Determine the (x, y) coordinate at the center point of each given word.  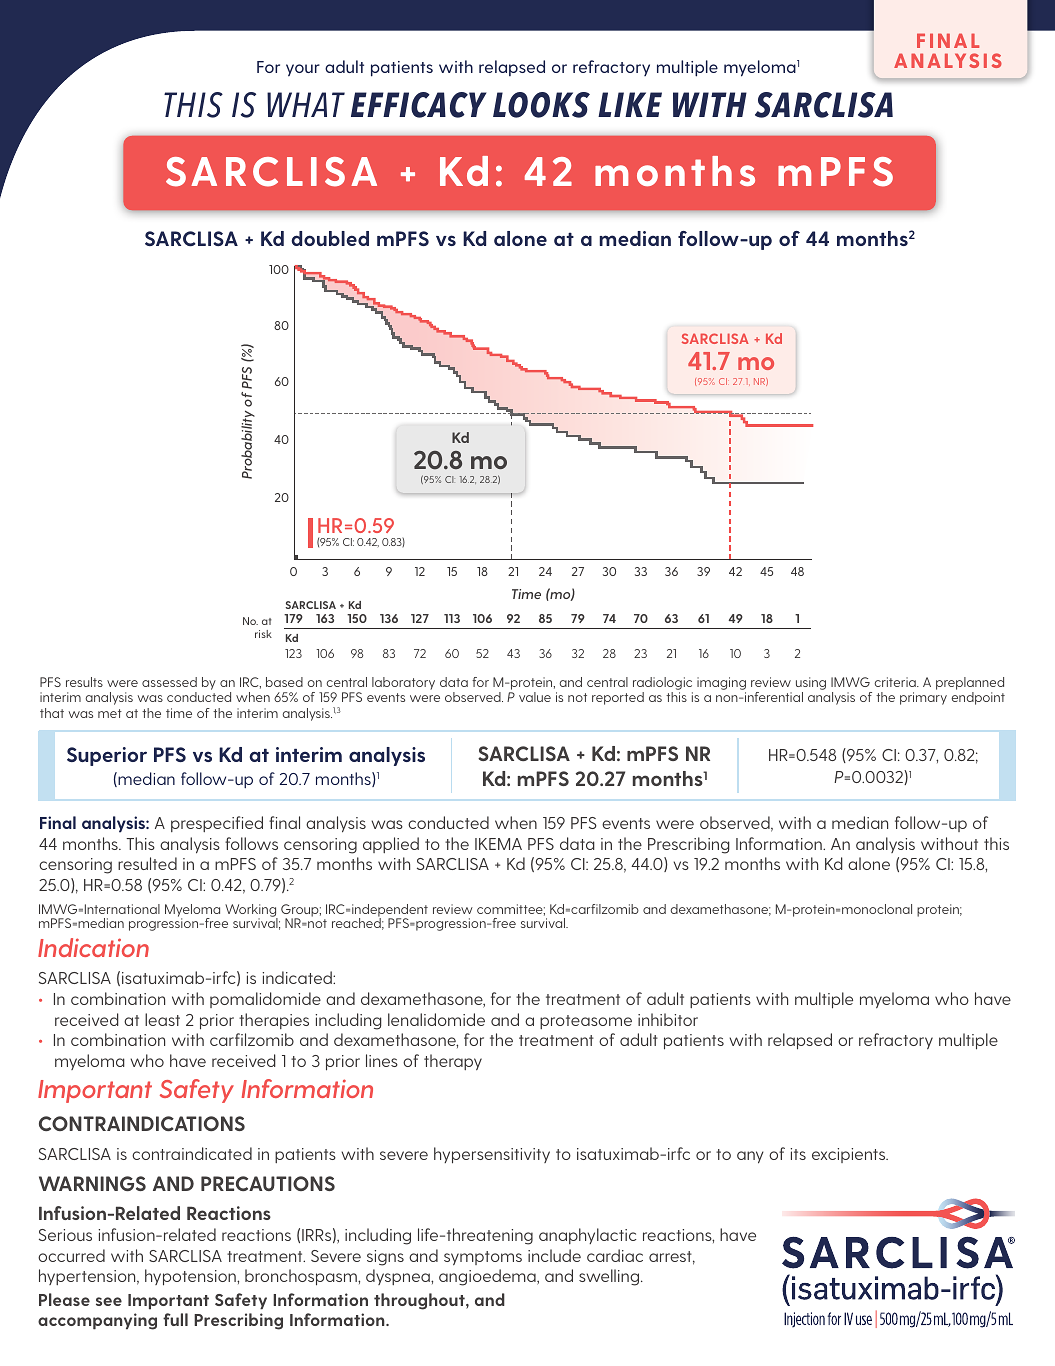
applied (391, 845)
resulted (147, 863)
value (535, 697)
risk (263, 634)
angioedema (488, 1277)
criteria (896, 682)
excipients (850, 1155)
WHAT (306, 104)
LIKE (630, 104)
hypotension (191, 1277)
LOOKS (541, 105)
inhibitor (668, 1019)
